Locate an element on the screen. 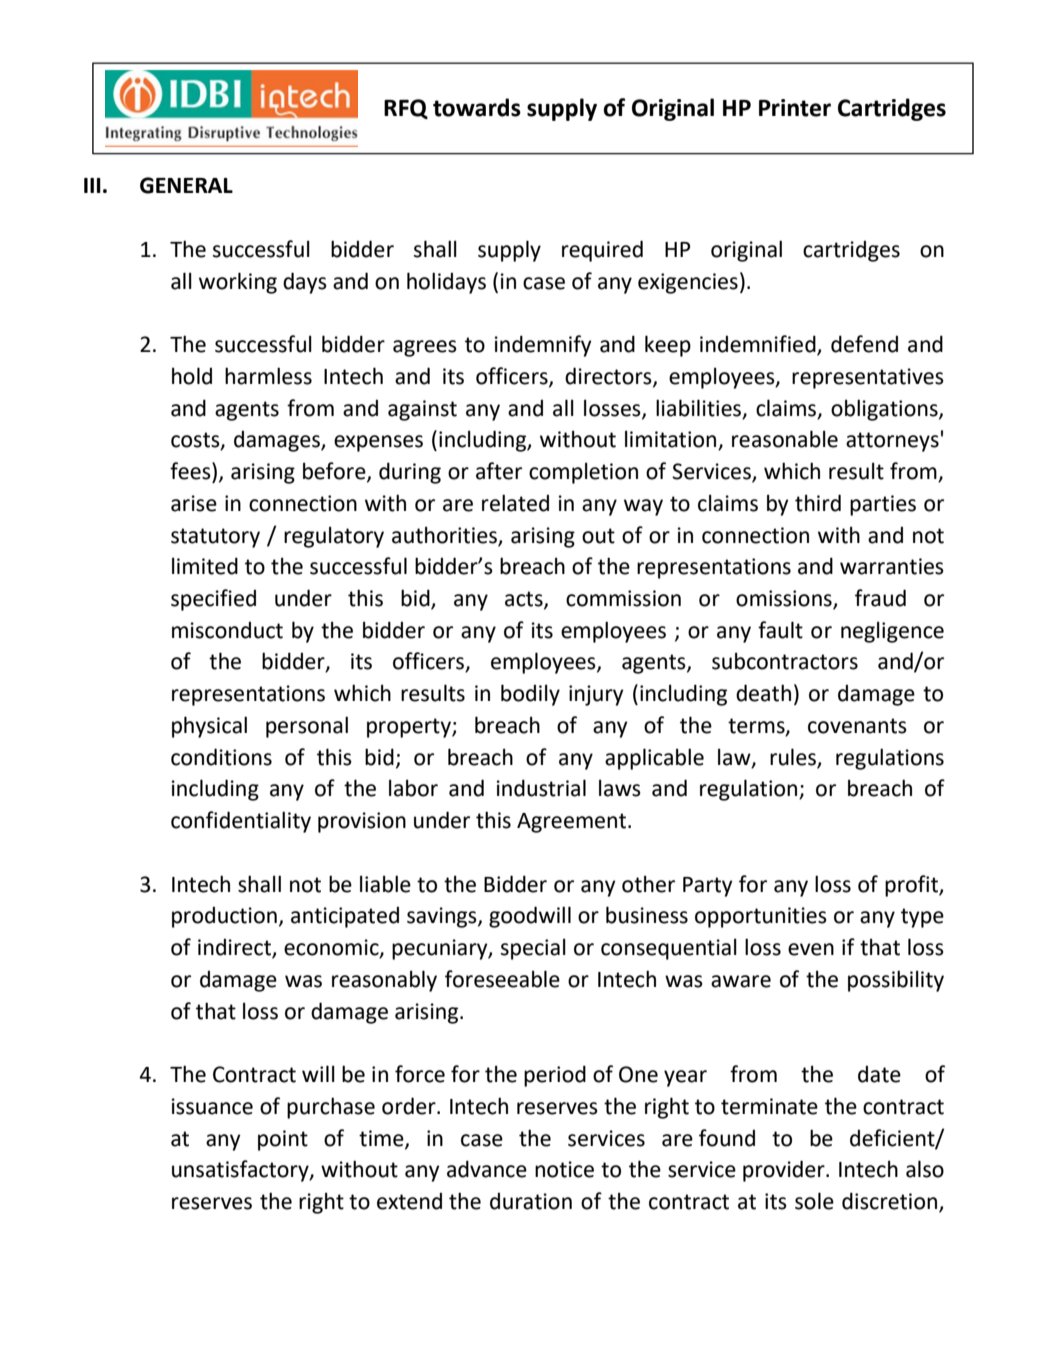 This screenshot has height=1363, width=1053. towards is located at coordinates (477, 107).
